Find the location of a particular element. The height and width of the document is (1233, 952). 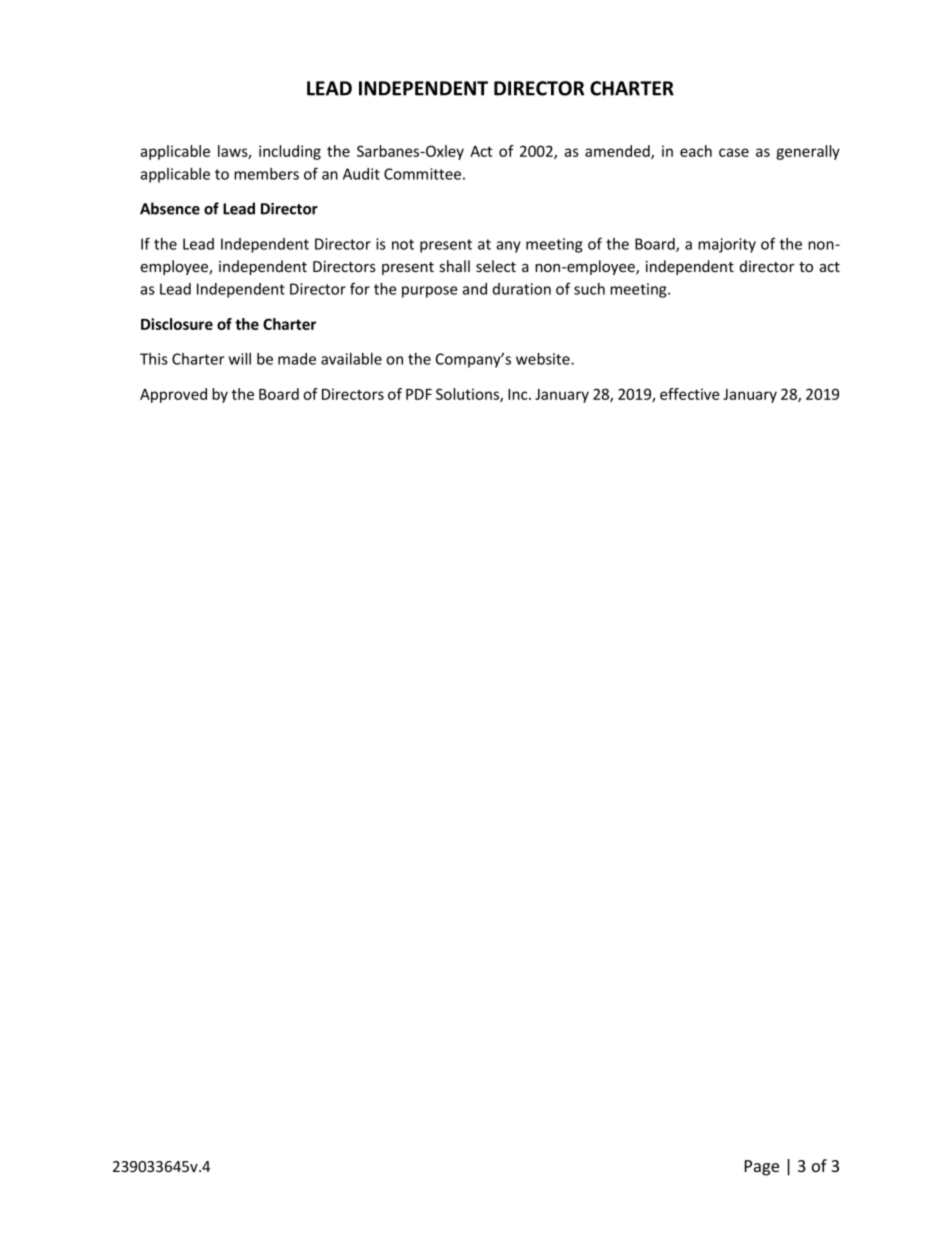

available is located at coordinates (351, 359).
